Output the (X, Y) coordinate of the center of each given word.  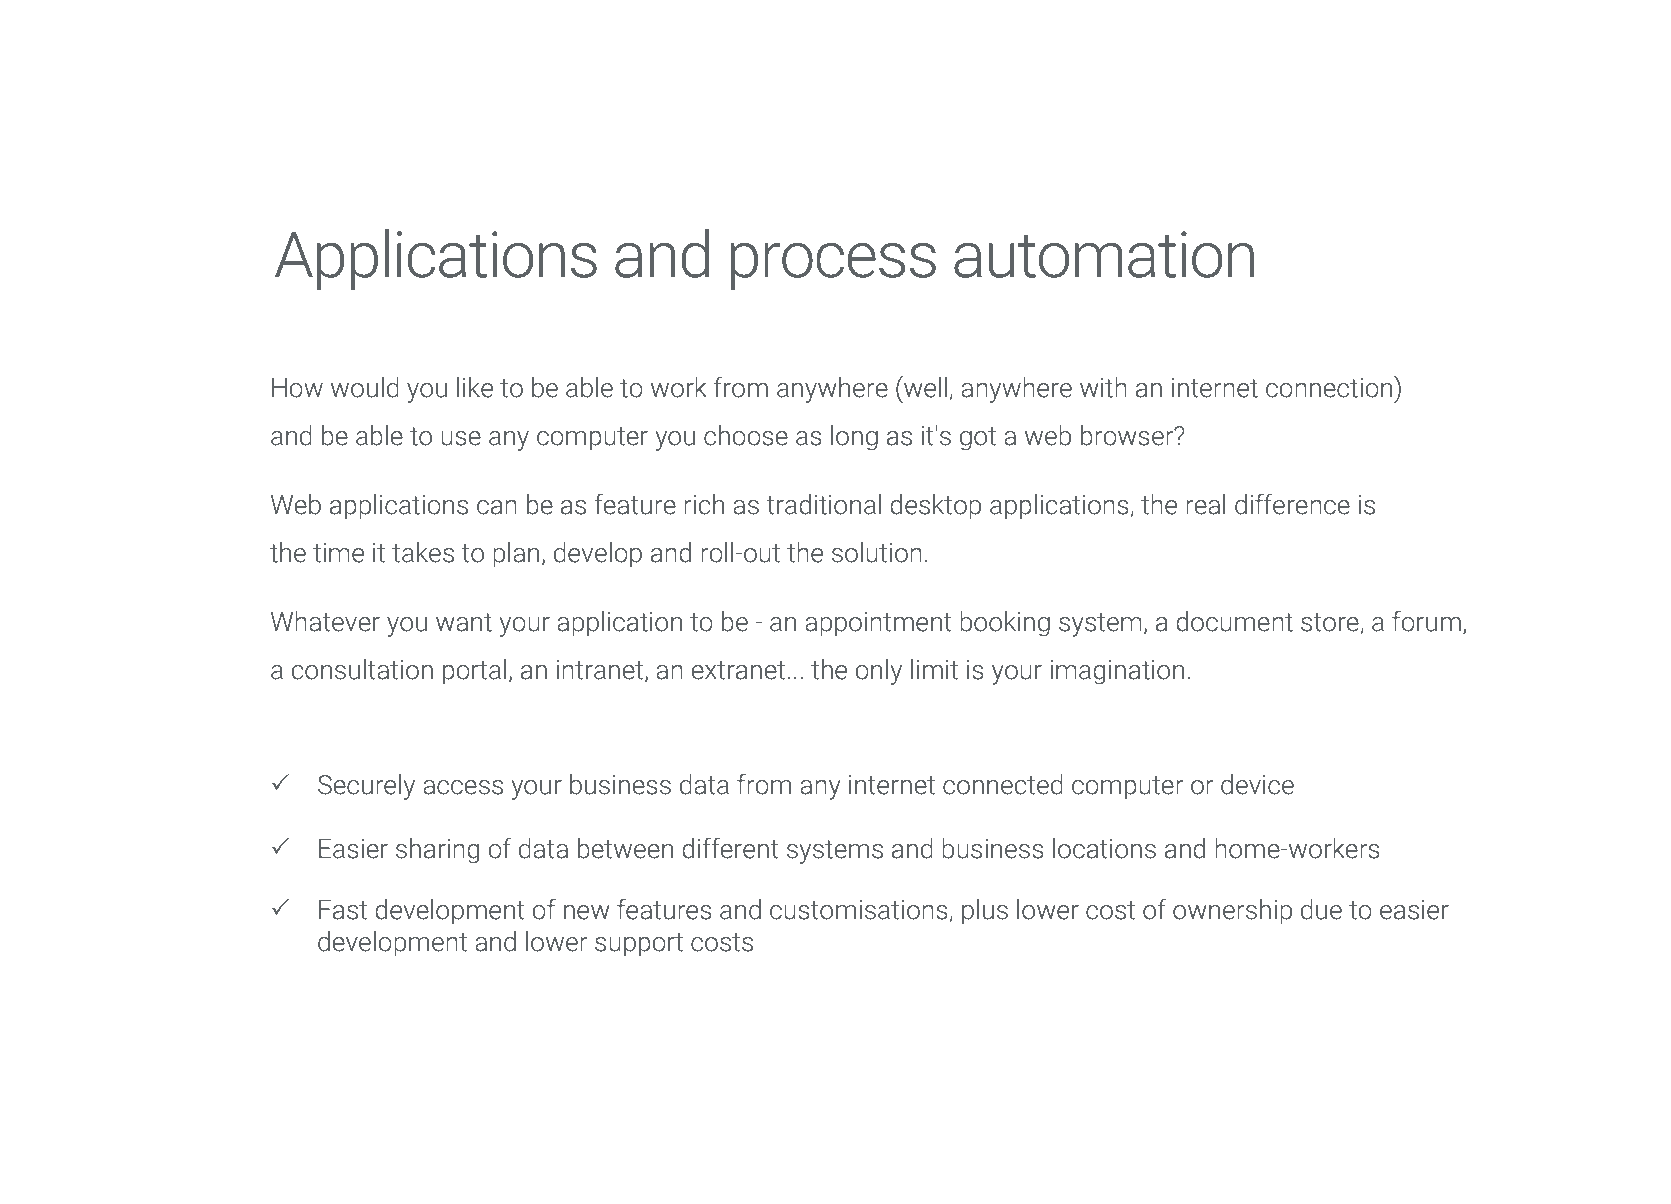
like (475, 387)
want (464, 622)
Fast (343, 910)
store (1330, 622)
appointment (878, 624)
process (833, 266)
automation (1104, 254)
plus (985, 912)
